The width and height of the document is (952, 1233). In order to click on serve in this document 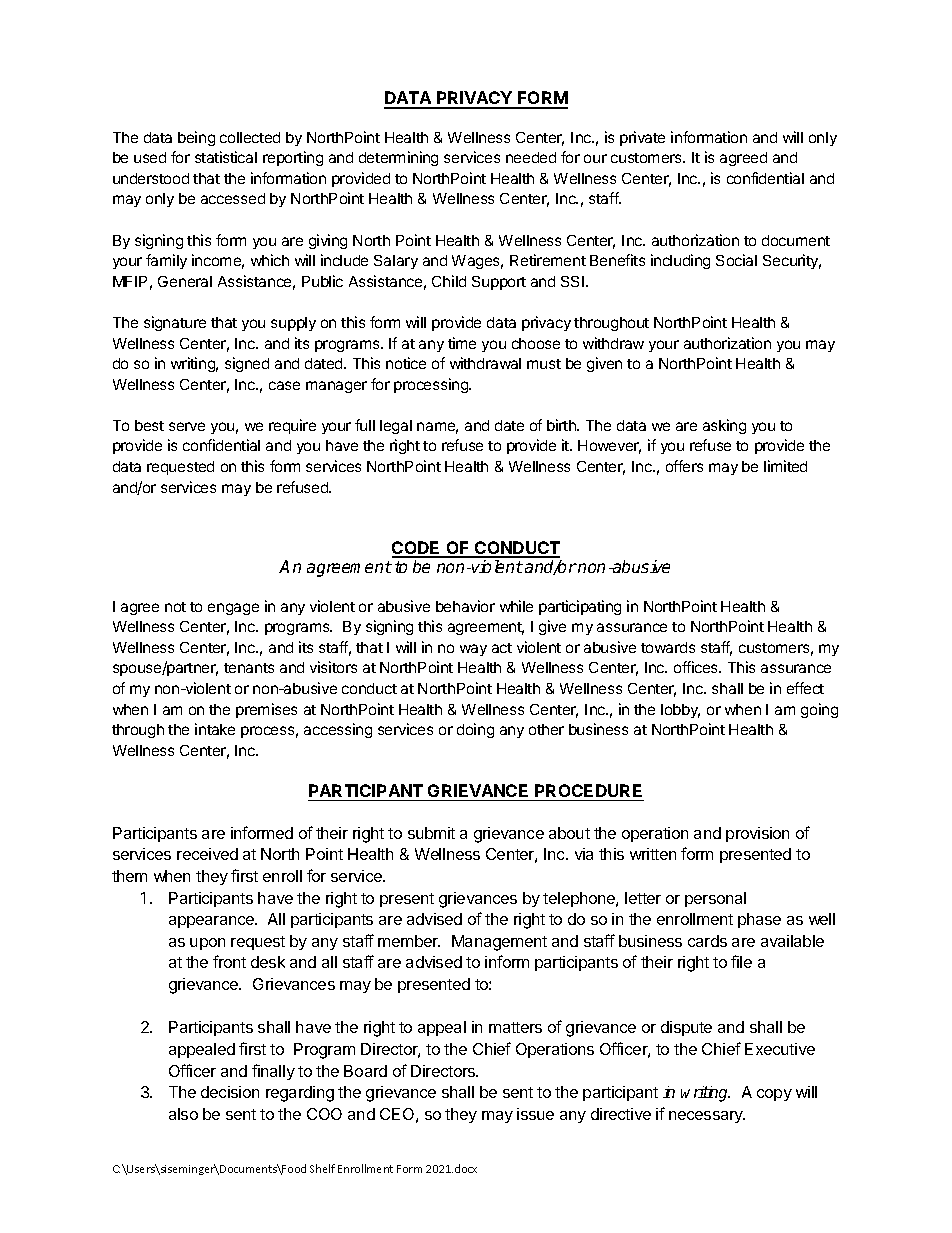, I will do `click(187, 426)`.
